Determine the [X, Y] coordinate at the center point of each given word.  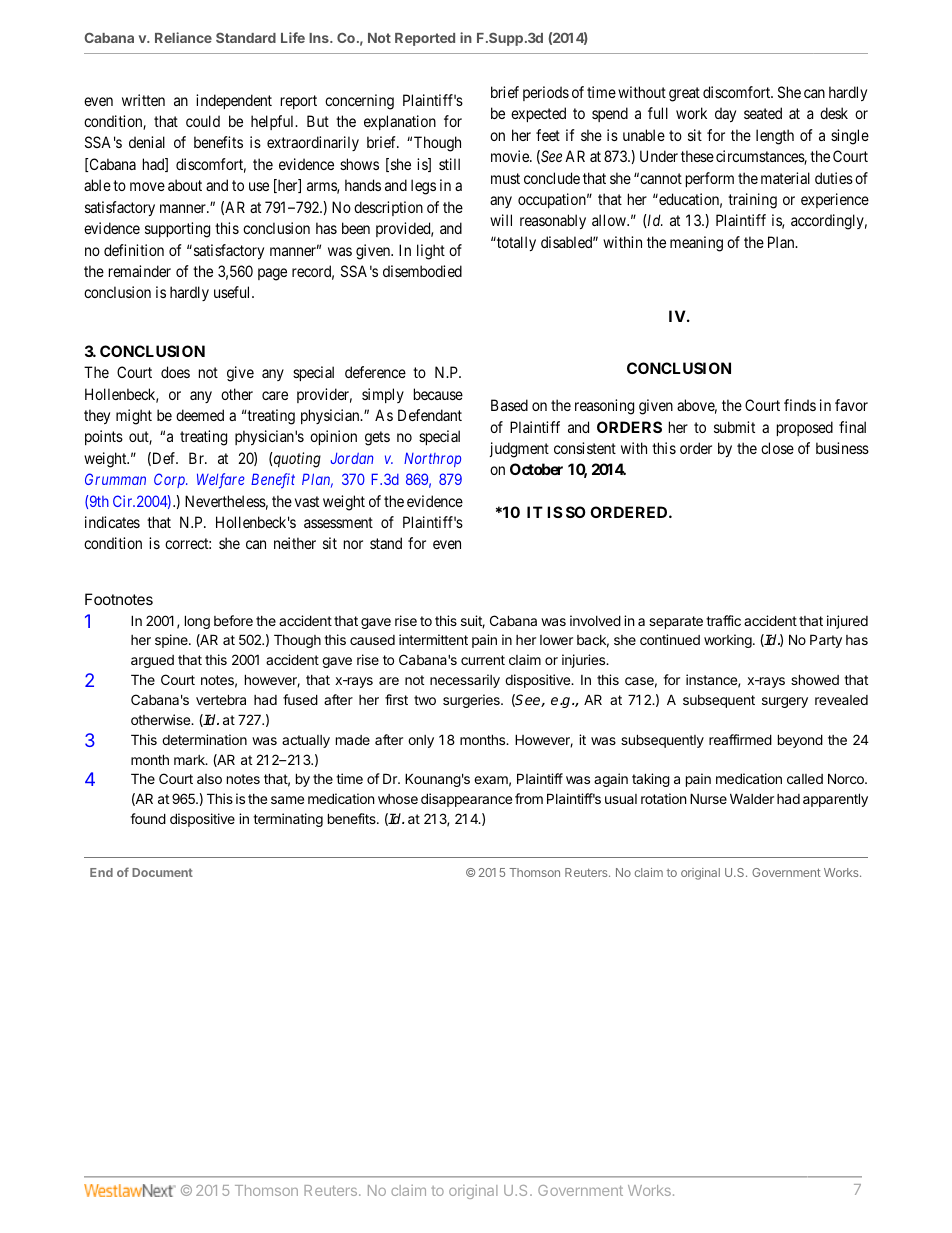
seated [763, 113]
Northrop [432, 459]
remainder [140, 271]
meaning [696, 244]
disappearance [466, 800]
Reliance [183, 37]
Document [162, 872]
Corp [170, 480]
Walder [752, 798]
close [777, 448]
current [483, 660]
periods [546, 93]
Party [826, 641]
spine [172, 641]
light [431, 252]
